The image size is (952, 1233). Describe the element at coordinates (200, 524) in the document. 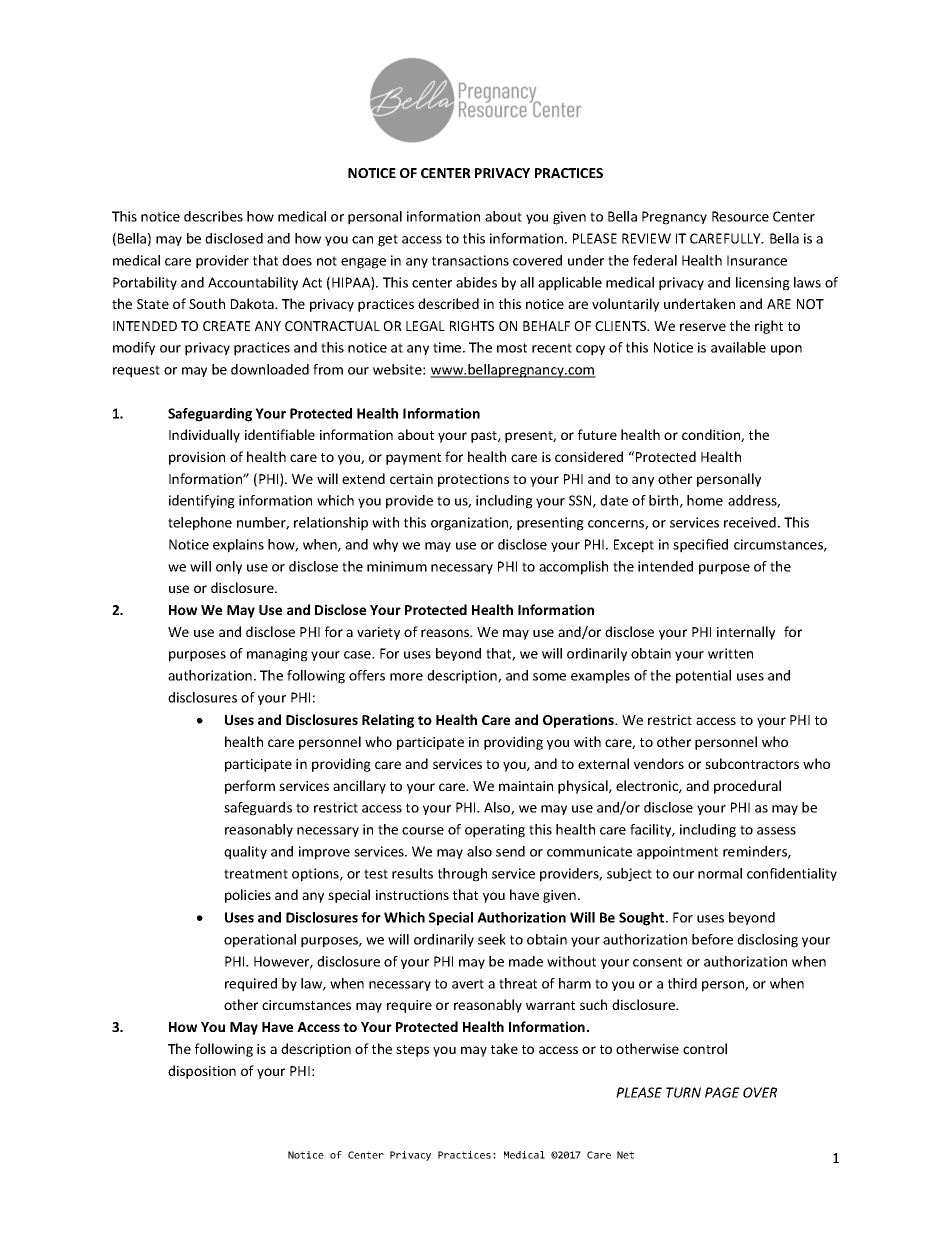

I see `telephone` at that location.
